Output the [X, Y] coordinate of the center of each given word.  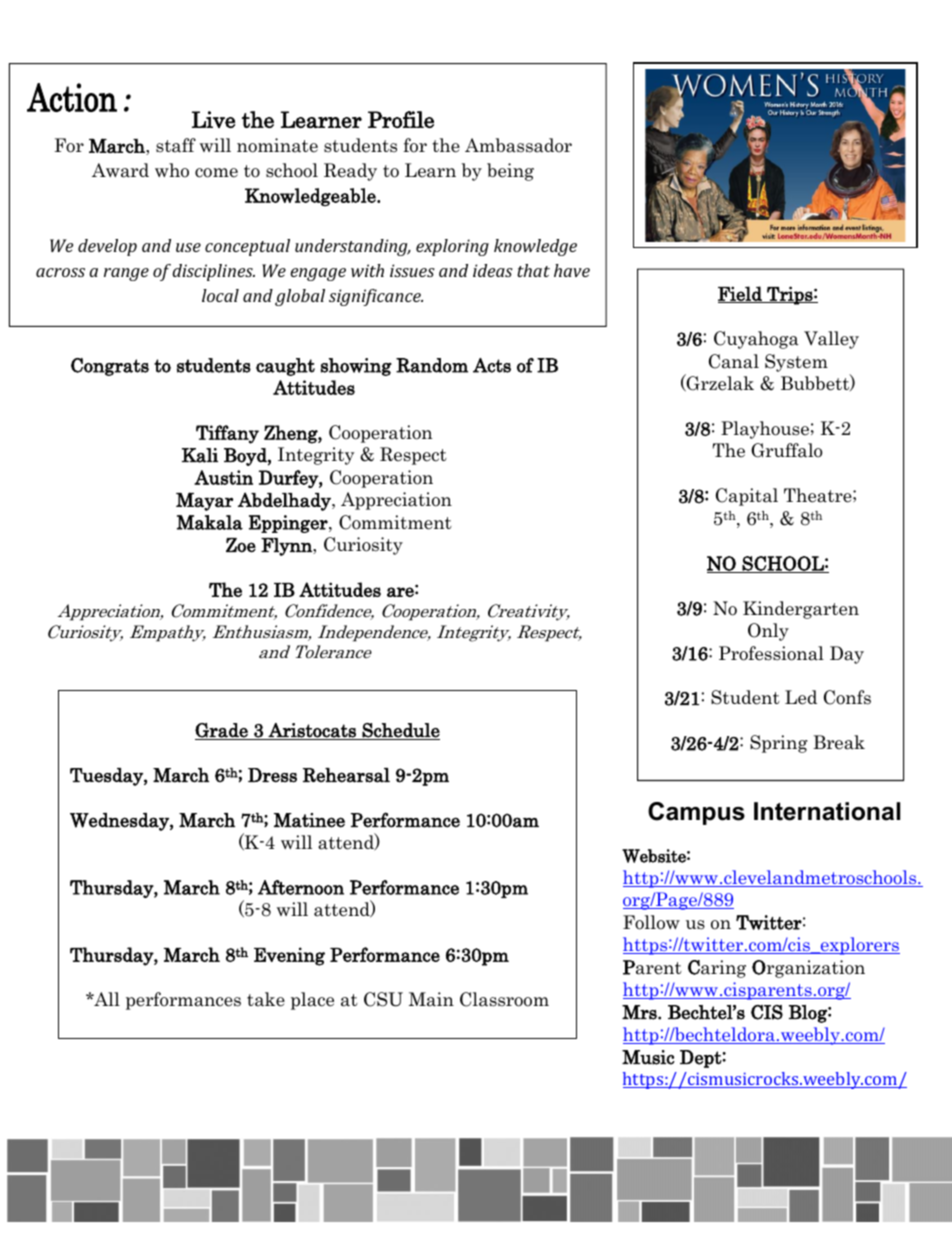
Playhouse [765, 430]
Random [432, 365]
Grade [222, 731]
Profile [401, 119]
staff [176, 145]
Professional [771, 653]
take [266, 999]
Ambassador [518, 145]
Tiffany [227, 434]
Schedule [400, 731]
